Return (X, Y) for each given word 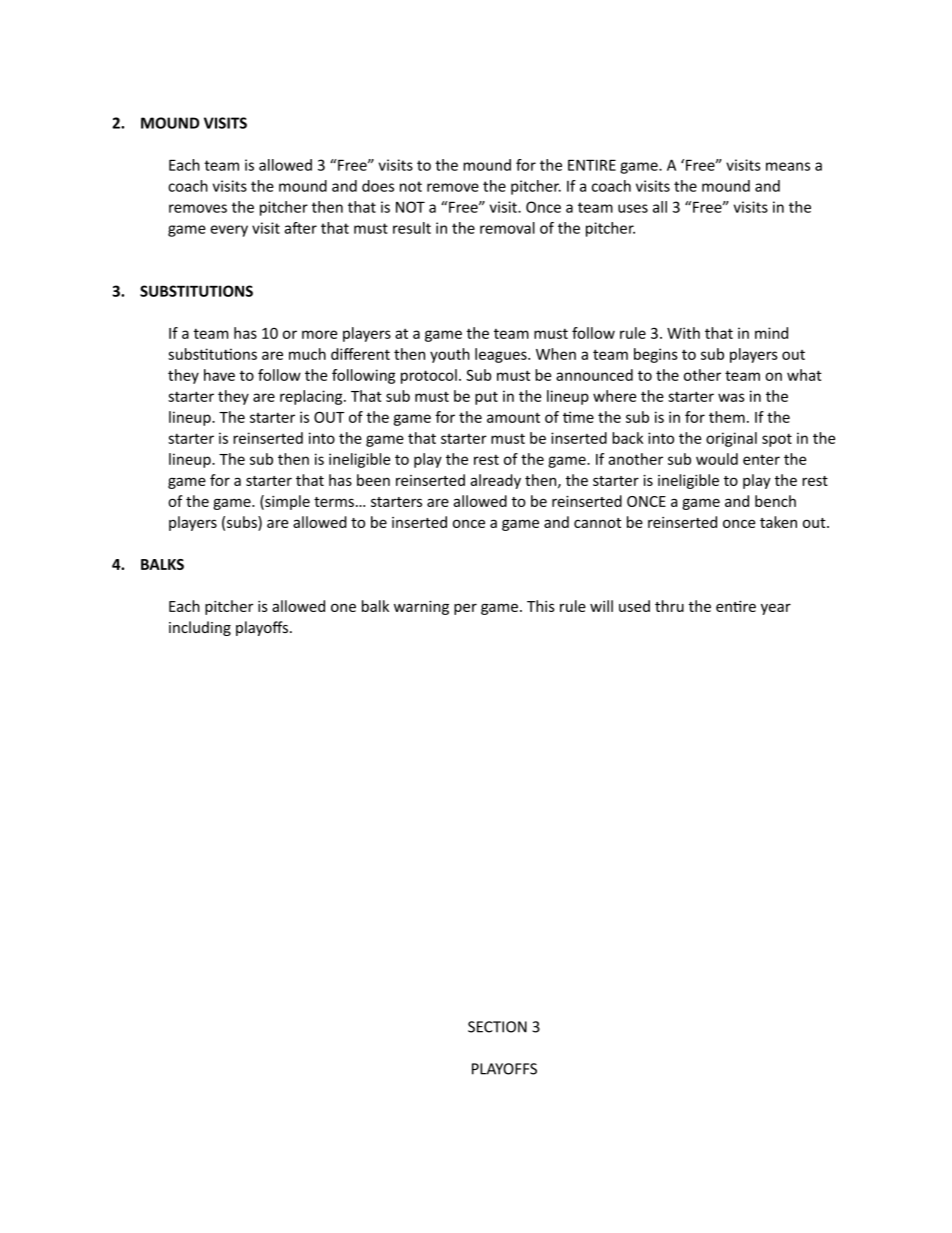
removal (507, 228)
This (541, 606)
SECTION (497, 1027)
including (200, 628)
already (495, 481)
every (229, 231)
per (465, 609)
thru (669, 606)
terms (334, 502)
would (717, 459)
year (776, 609)
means (788, 166)
